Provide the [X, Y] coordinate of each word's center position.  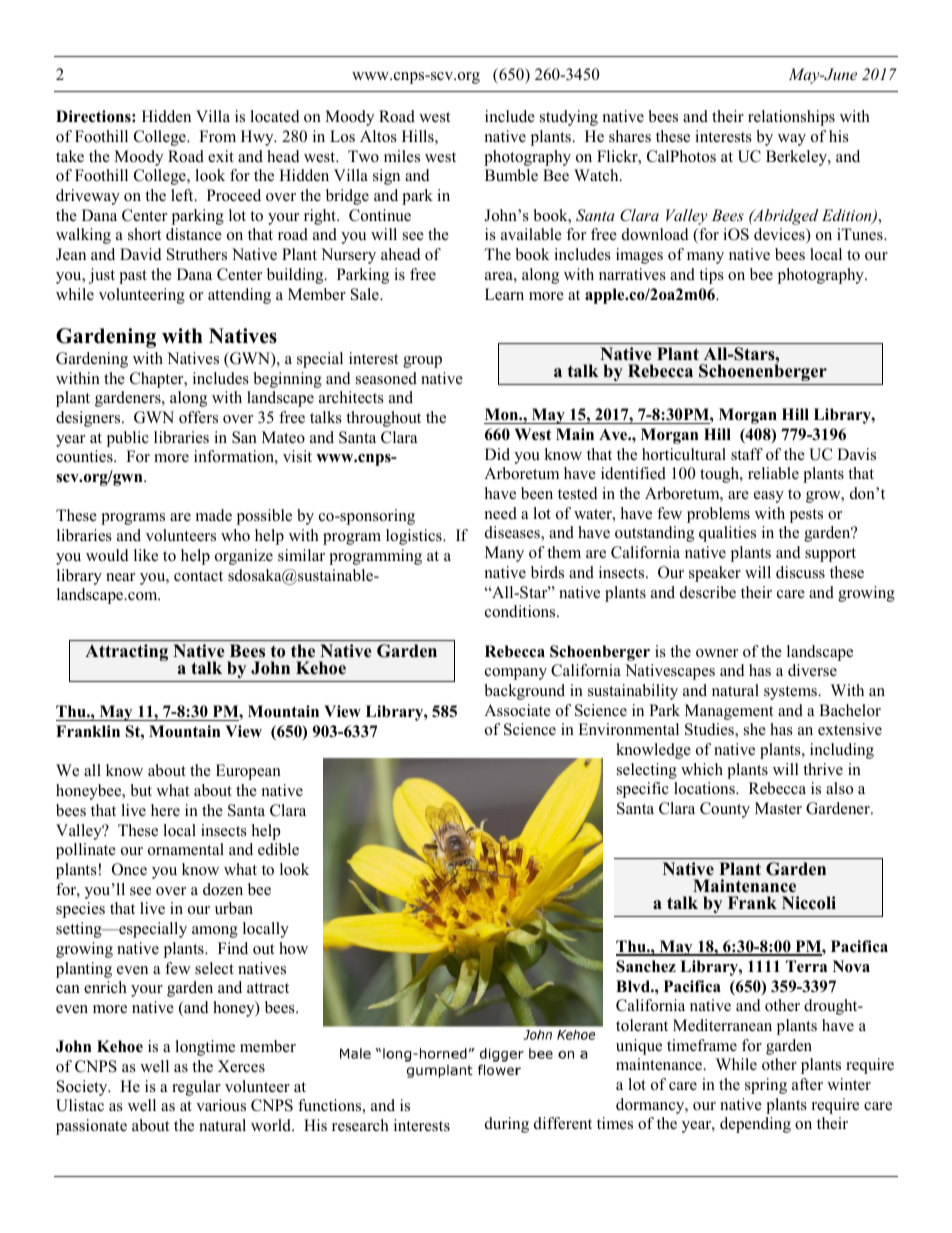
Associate [517, 710]
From [217, 136]
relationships [791, 118]
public [128, 439]
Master [778, 808]
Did [497, 454]
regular [196, 1088]
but [141, 790]
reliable [773, 473]
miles [402, 156]
